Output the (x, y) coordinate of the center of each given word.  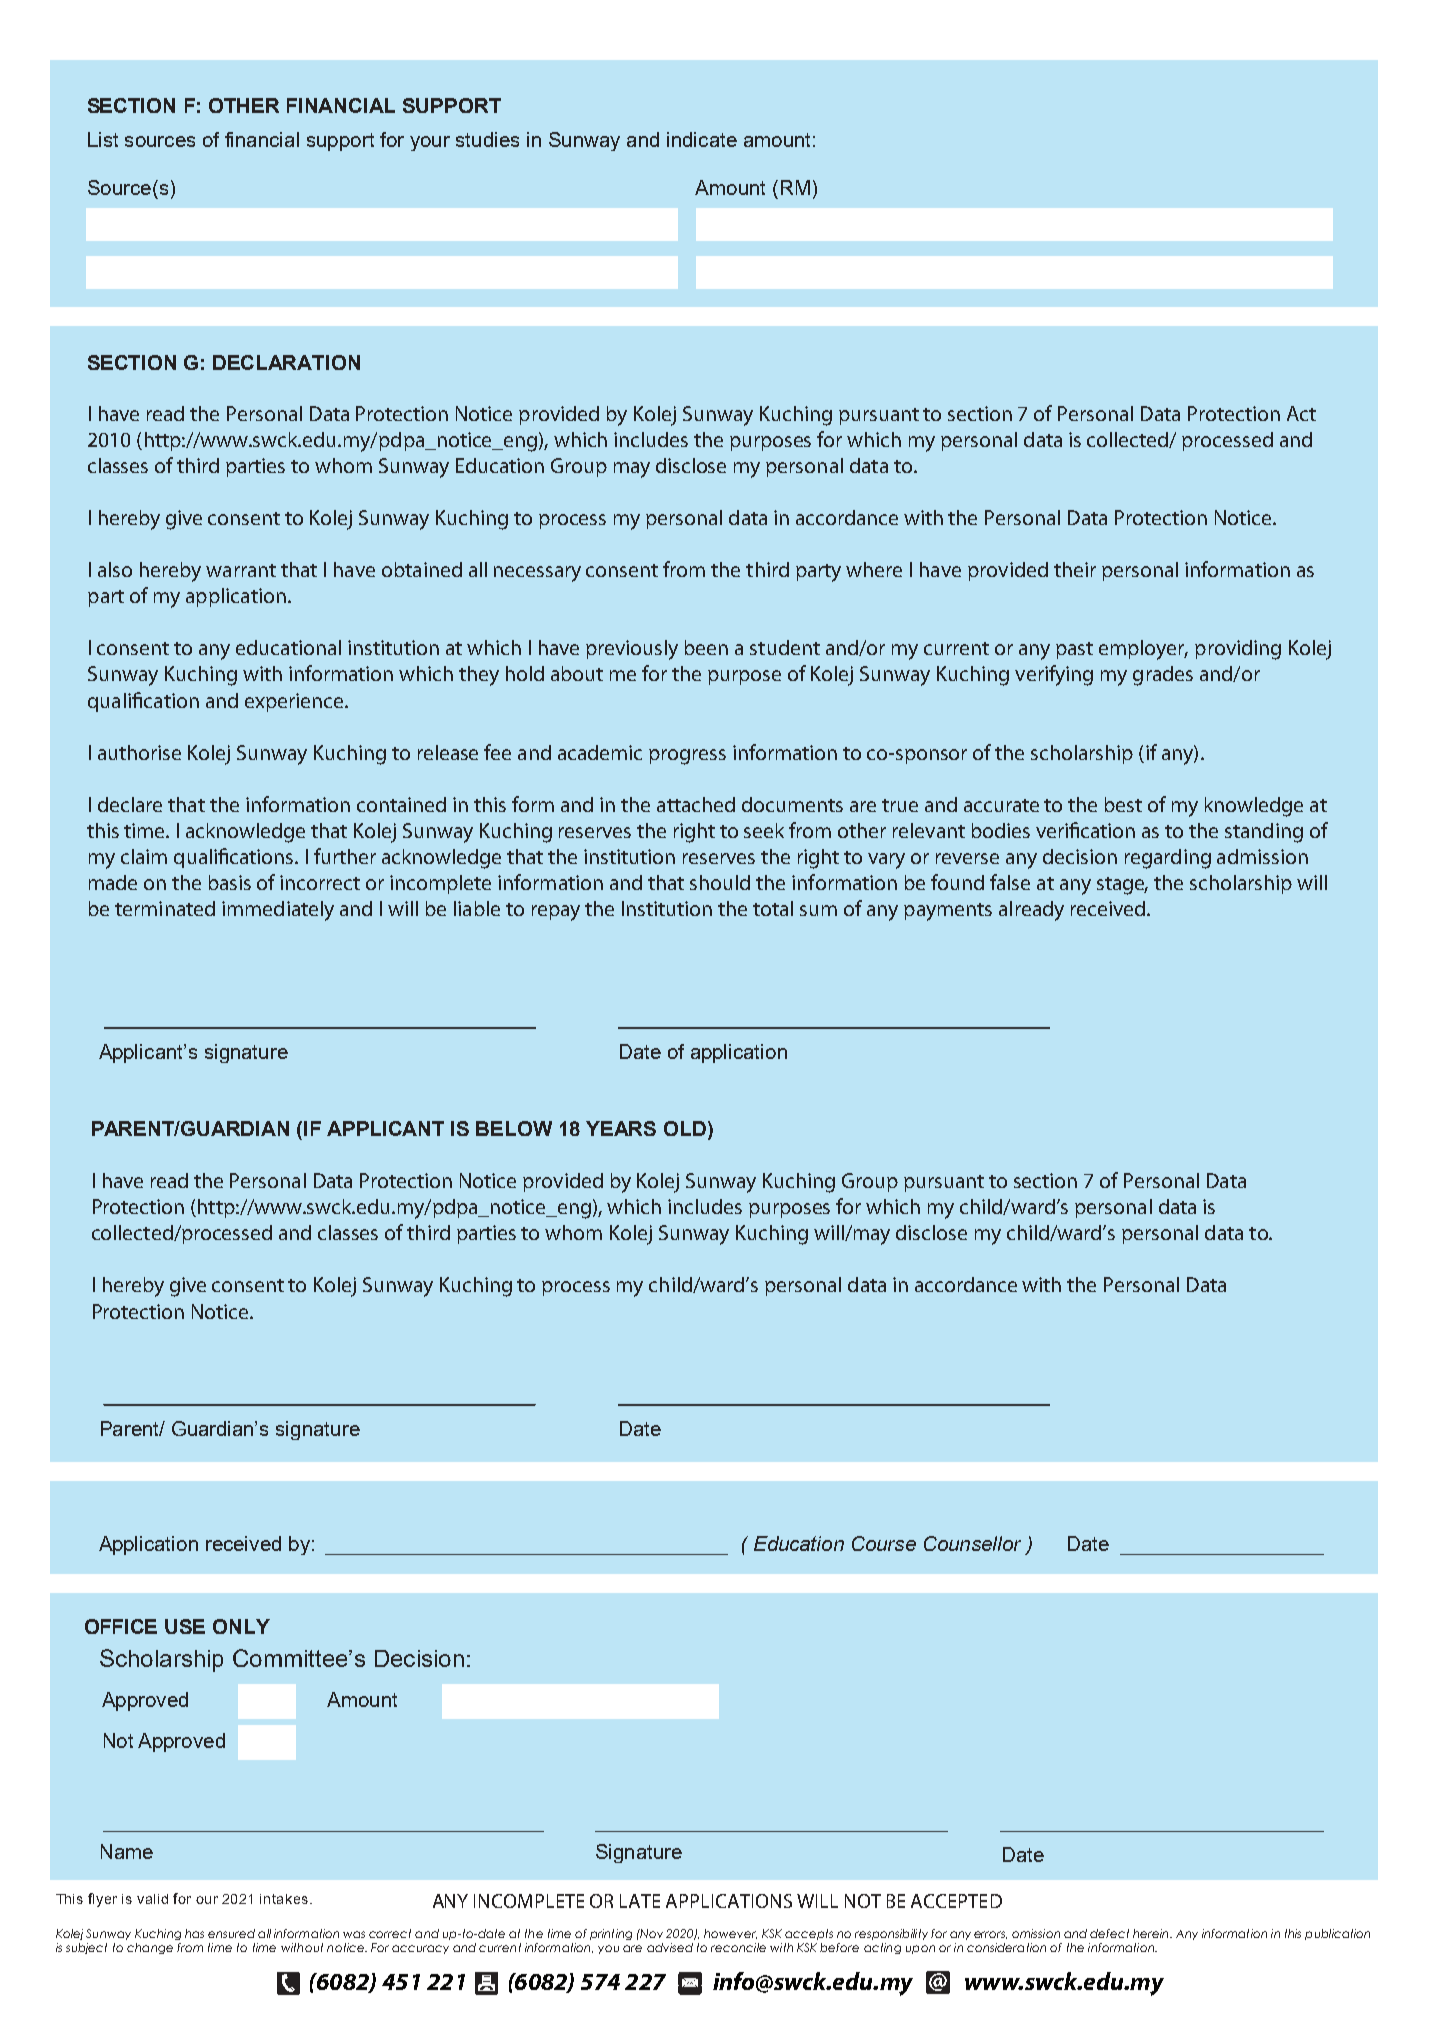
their (1075, 569)
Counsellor (972, 1543)
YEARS (621, 1128)
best (1123, 804)
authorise (139, 752)
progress (687, 757)
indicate (702, 139)
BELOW (514, 1128)
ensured (231, 1933)
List (103, 139)
